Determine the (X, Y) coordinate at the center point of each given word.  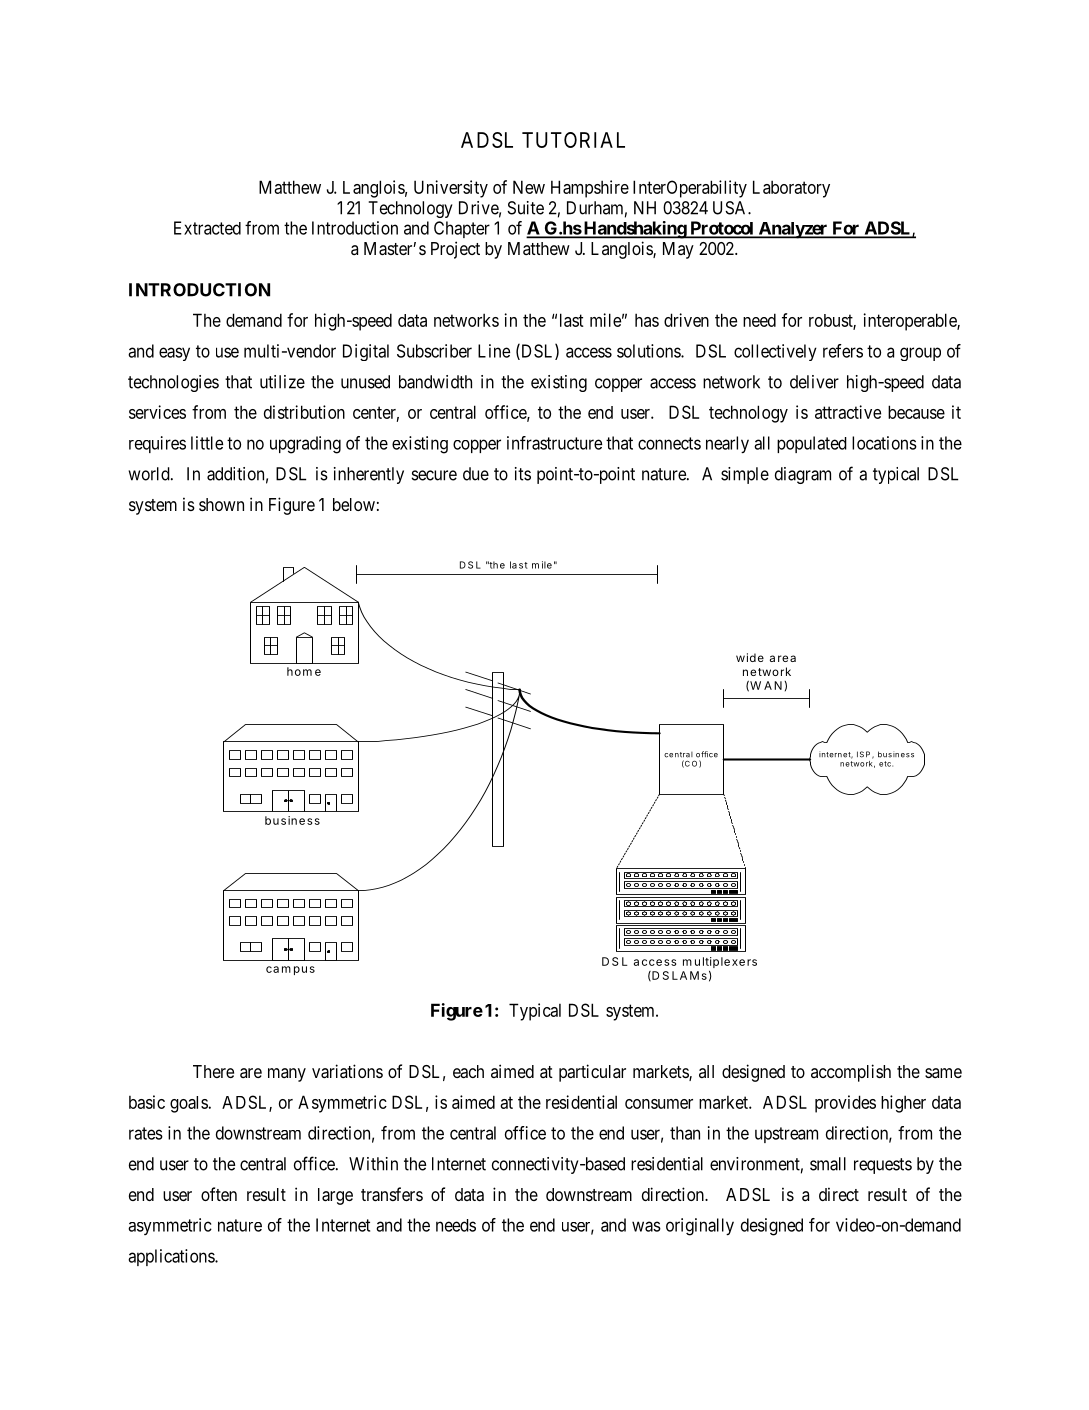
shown (221, 504)
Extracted (207, 228)
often (219, 1194)
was (646, 1226)
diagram (803, 475)
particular (592, 1073)
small (828, 1164)
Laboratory (791, 189)
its (523, 474)
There (213, 1071)
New (529, 187)
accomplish (851, 1073)
